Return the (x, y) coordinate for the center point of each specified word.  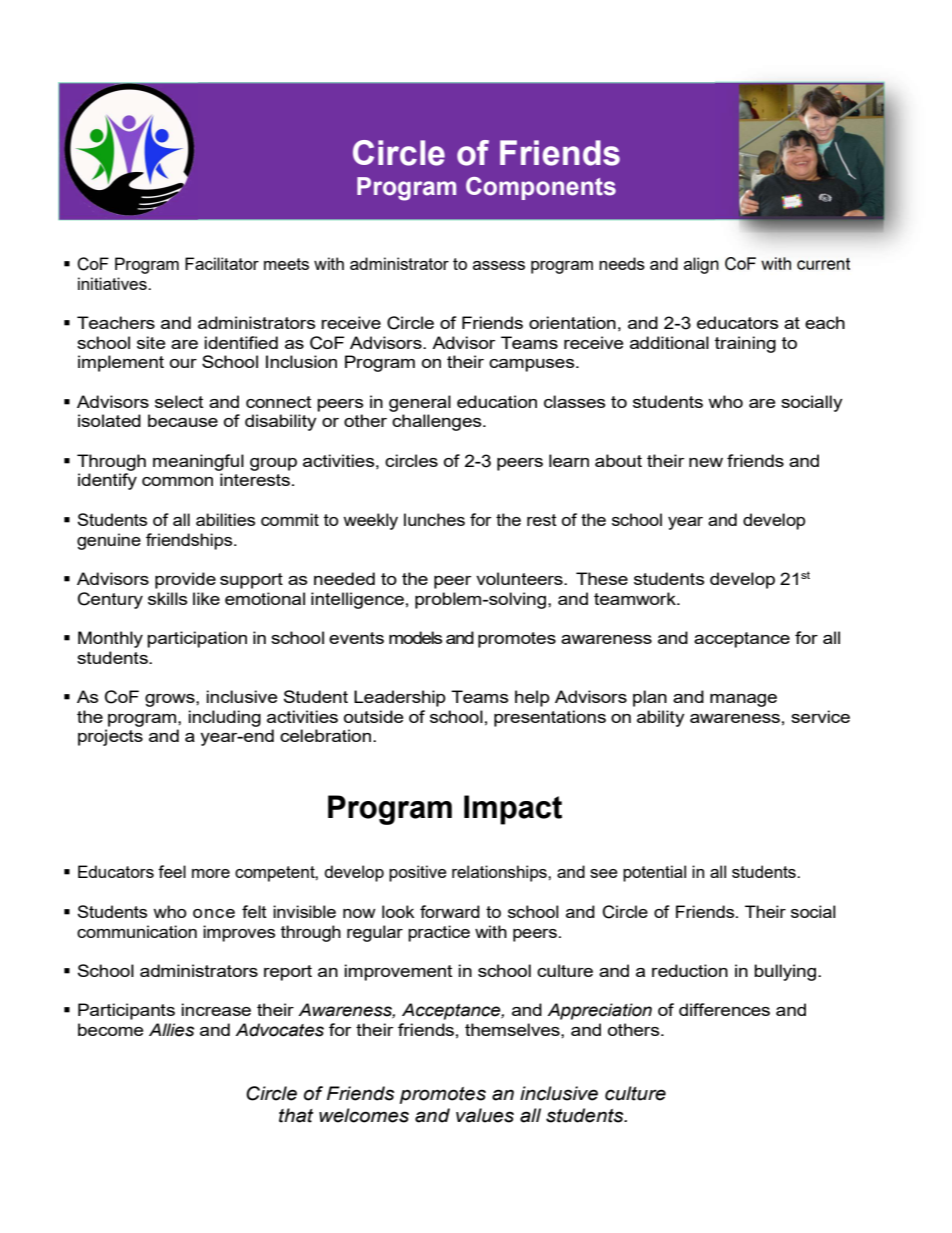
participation (197, 639)
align (701, 265)
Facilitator (222, 263)
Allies (171, 1030)
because (183, 420)
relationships (500, 873)
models (416, 637)
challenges (438, 422)
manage (743, 700)
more (211, 873)
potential (654, 873)
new (706, 462)
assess (499, 265)
